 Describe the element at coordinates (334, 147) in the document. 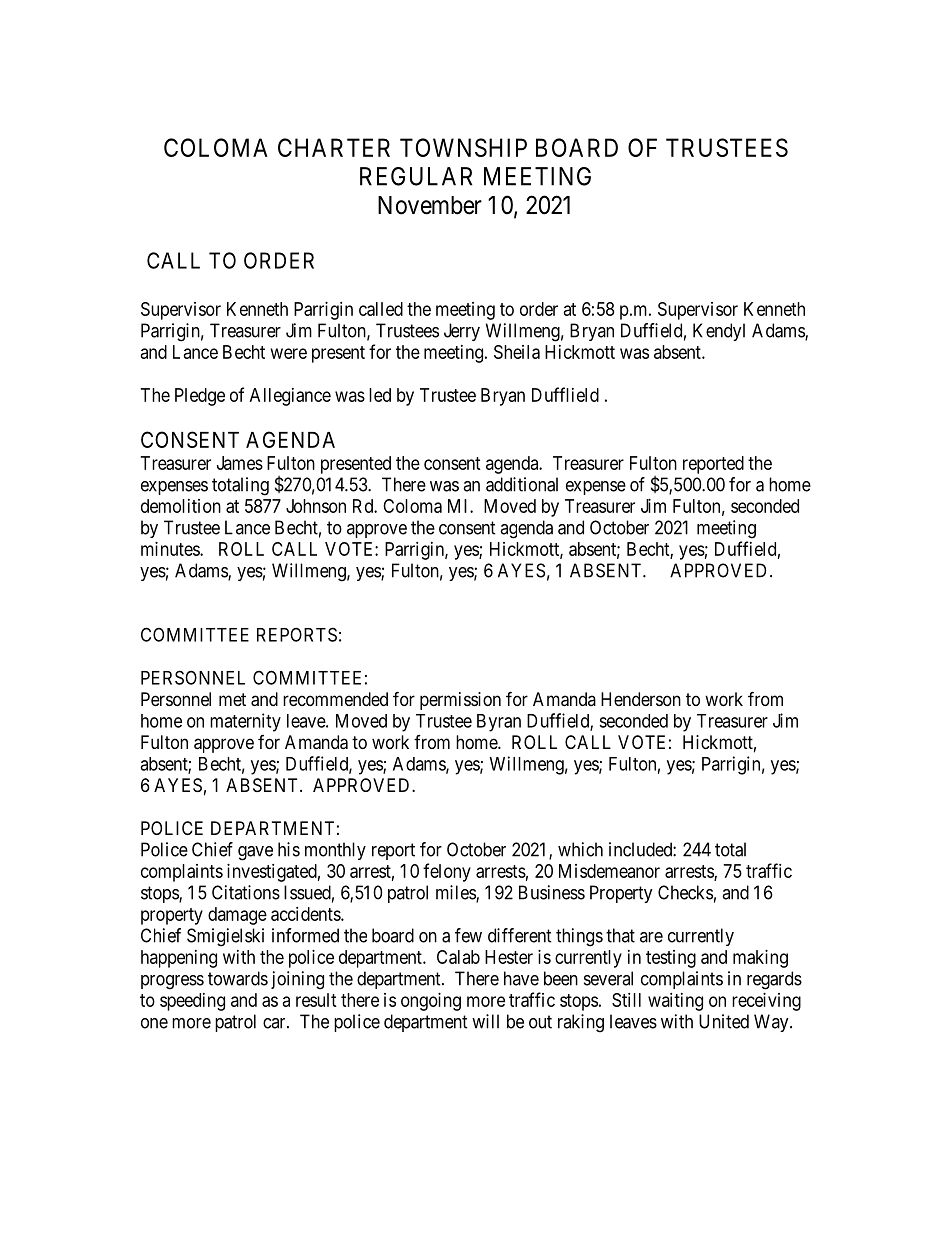

I see `CHARTER` at that location.
